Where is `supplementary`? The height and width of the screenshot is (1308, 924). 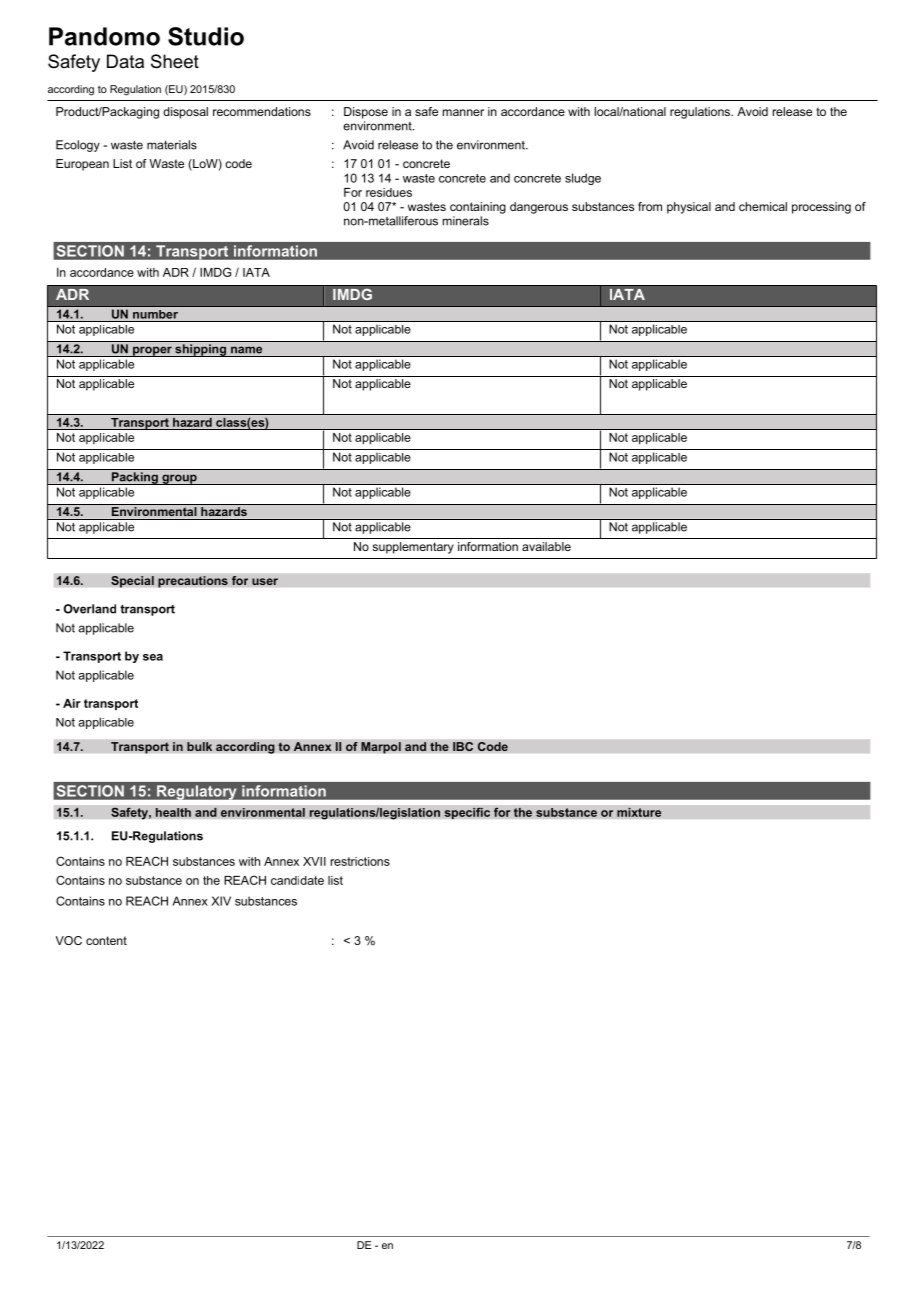
supplementary is located at coordinates (413, 548).
